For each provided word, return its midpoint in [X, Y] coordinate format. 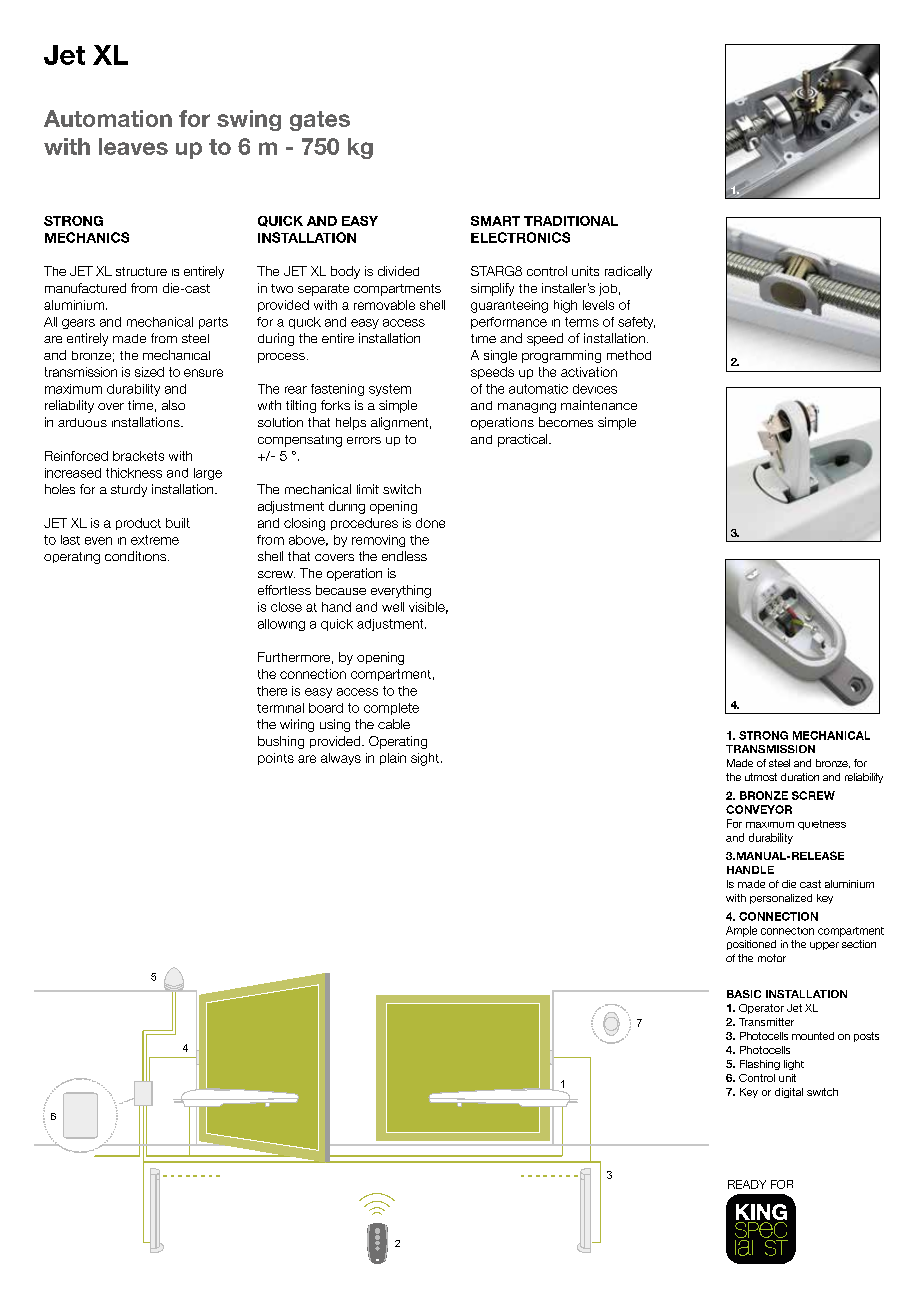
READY [747, 1184]
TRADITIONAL [571, 221]
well [393, 607]
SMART [495, 221]
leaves [133, 146]
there [272, 691]
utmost [761, 777]
